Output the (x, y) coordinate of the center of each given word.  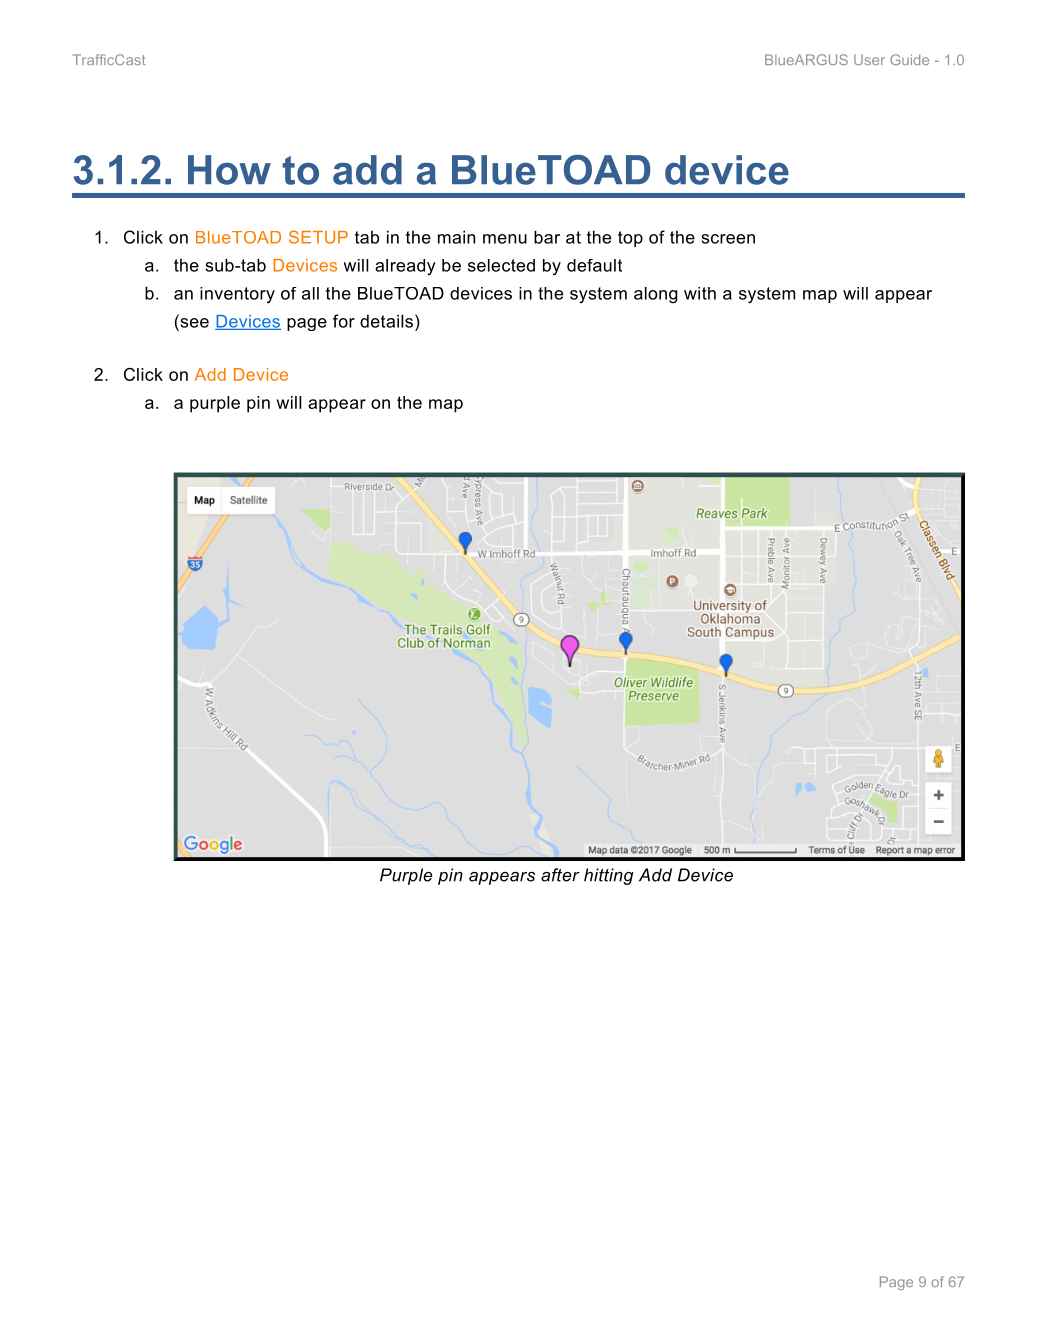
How (229, 170)
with (700, 293)
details (388, 321)
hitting (608, 876)
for (344, 321)
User (869, 59)
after (560, 875)
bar (547, 237)
